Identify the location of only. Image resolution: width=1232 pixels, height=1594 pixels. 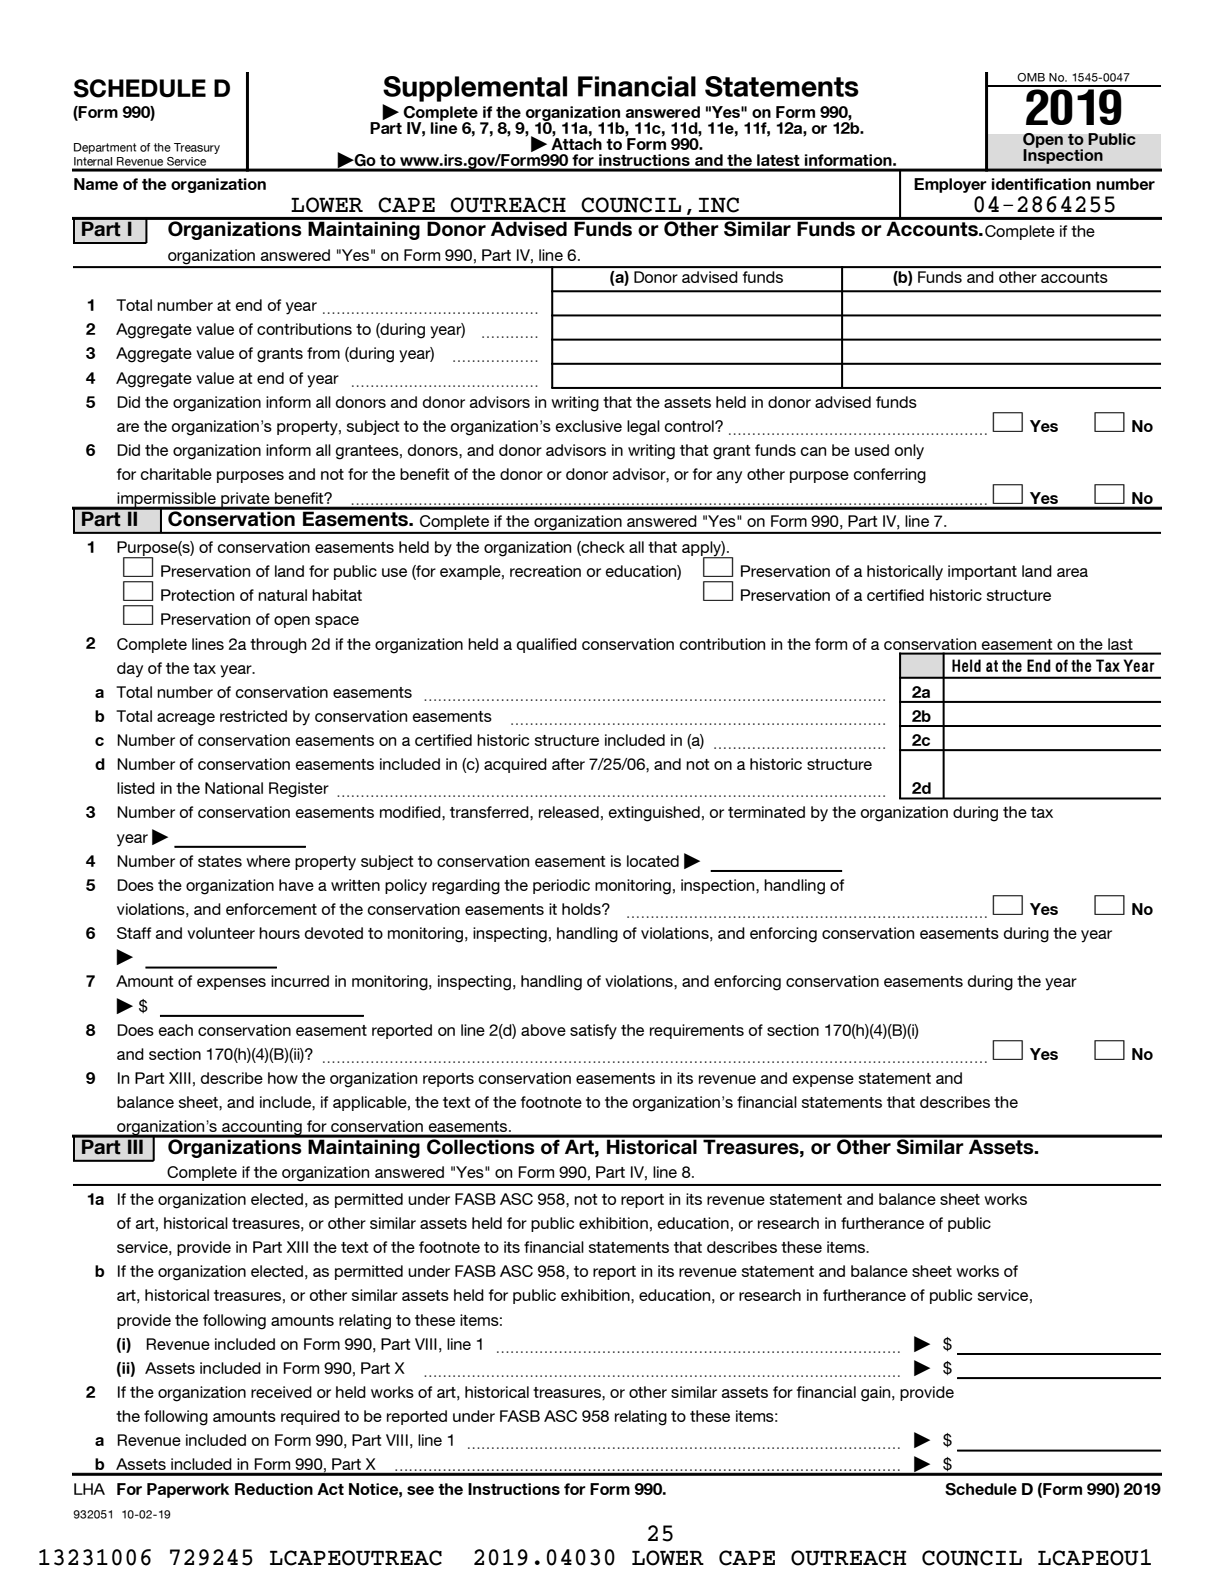
(909, 452).
